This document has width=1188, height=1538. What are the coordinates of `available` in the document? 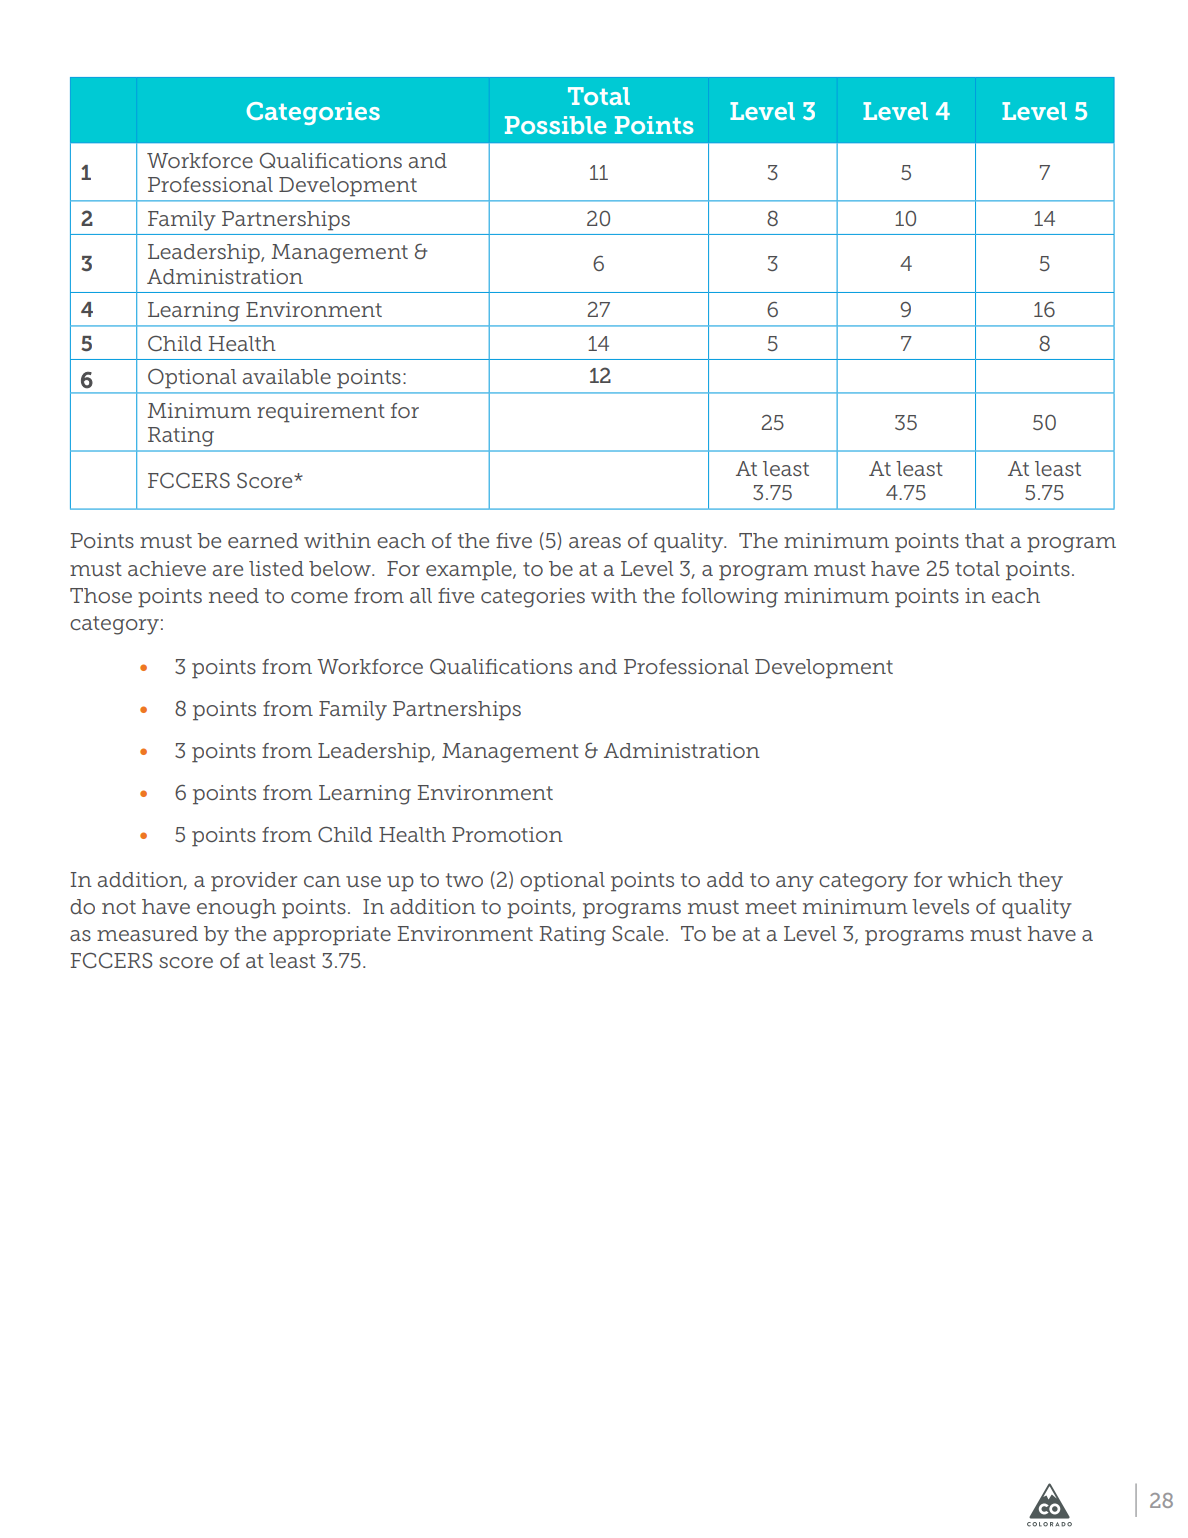 It's located at (287, 376).
